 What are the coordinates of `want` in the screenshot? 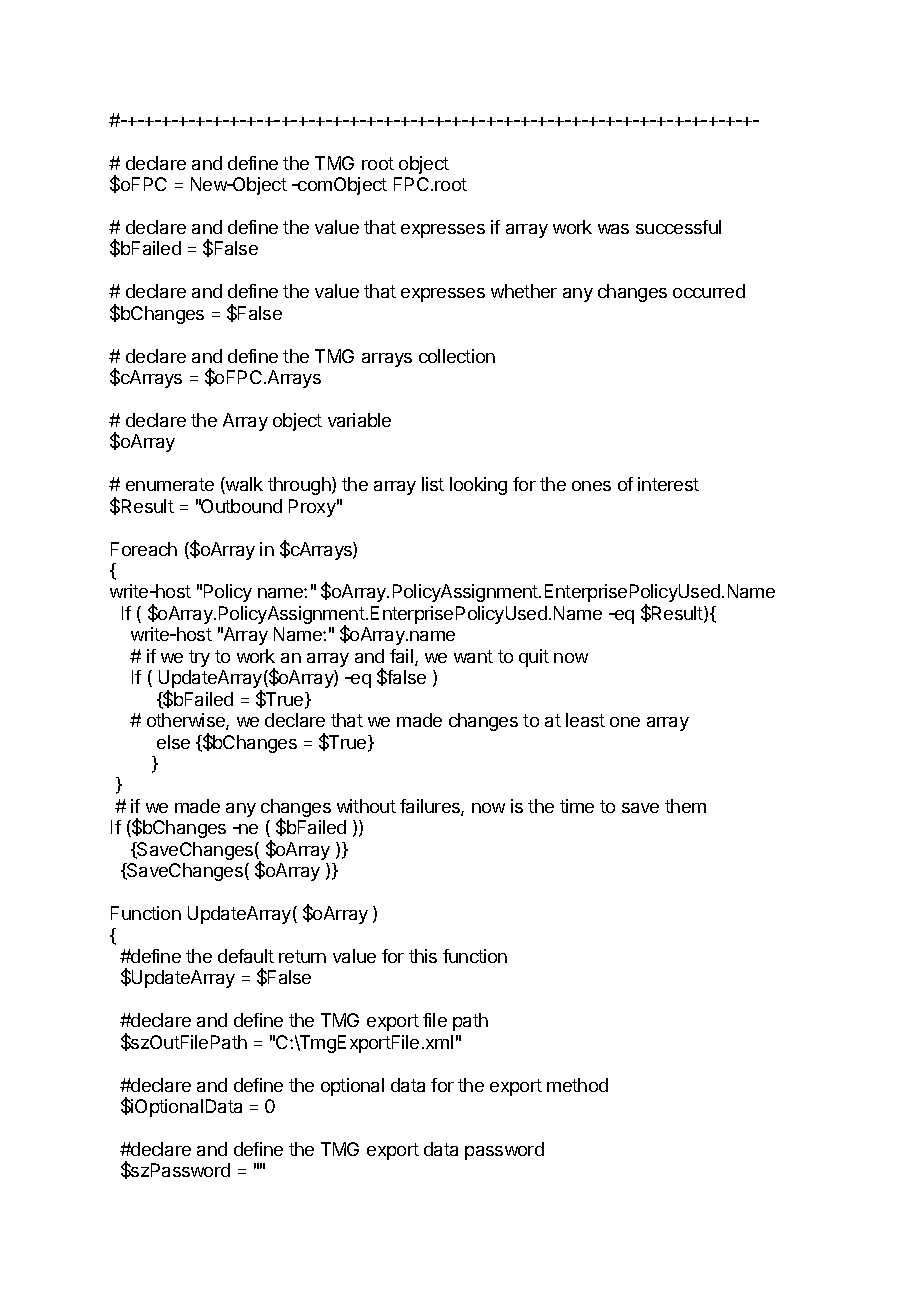 It's located at (473, 656).
